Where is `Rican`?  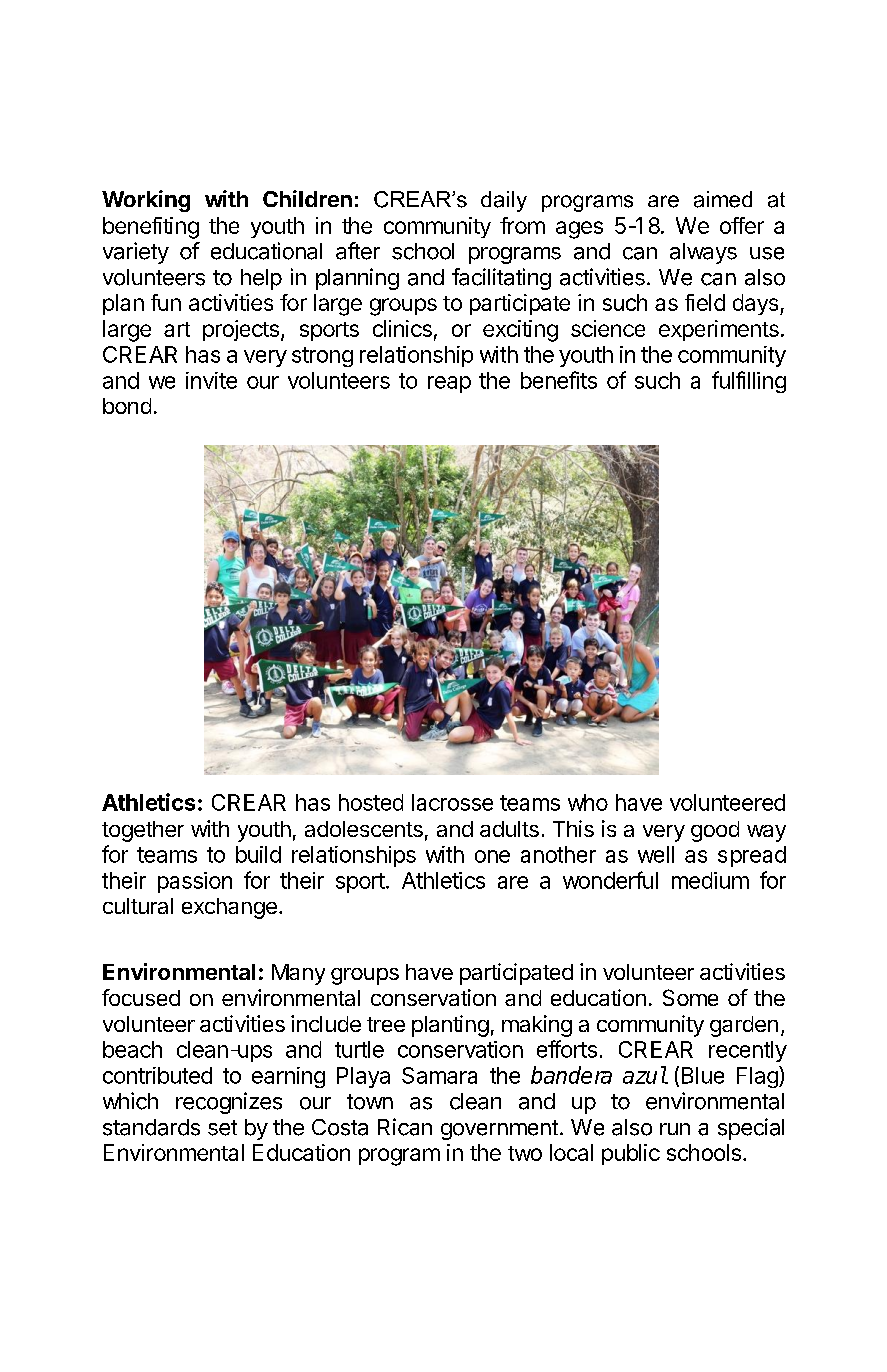
Rican is located at coordinates (405, 1127).
